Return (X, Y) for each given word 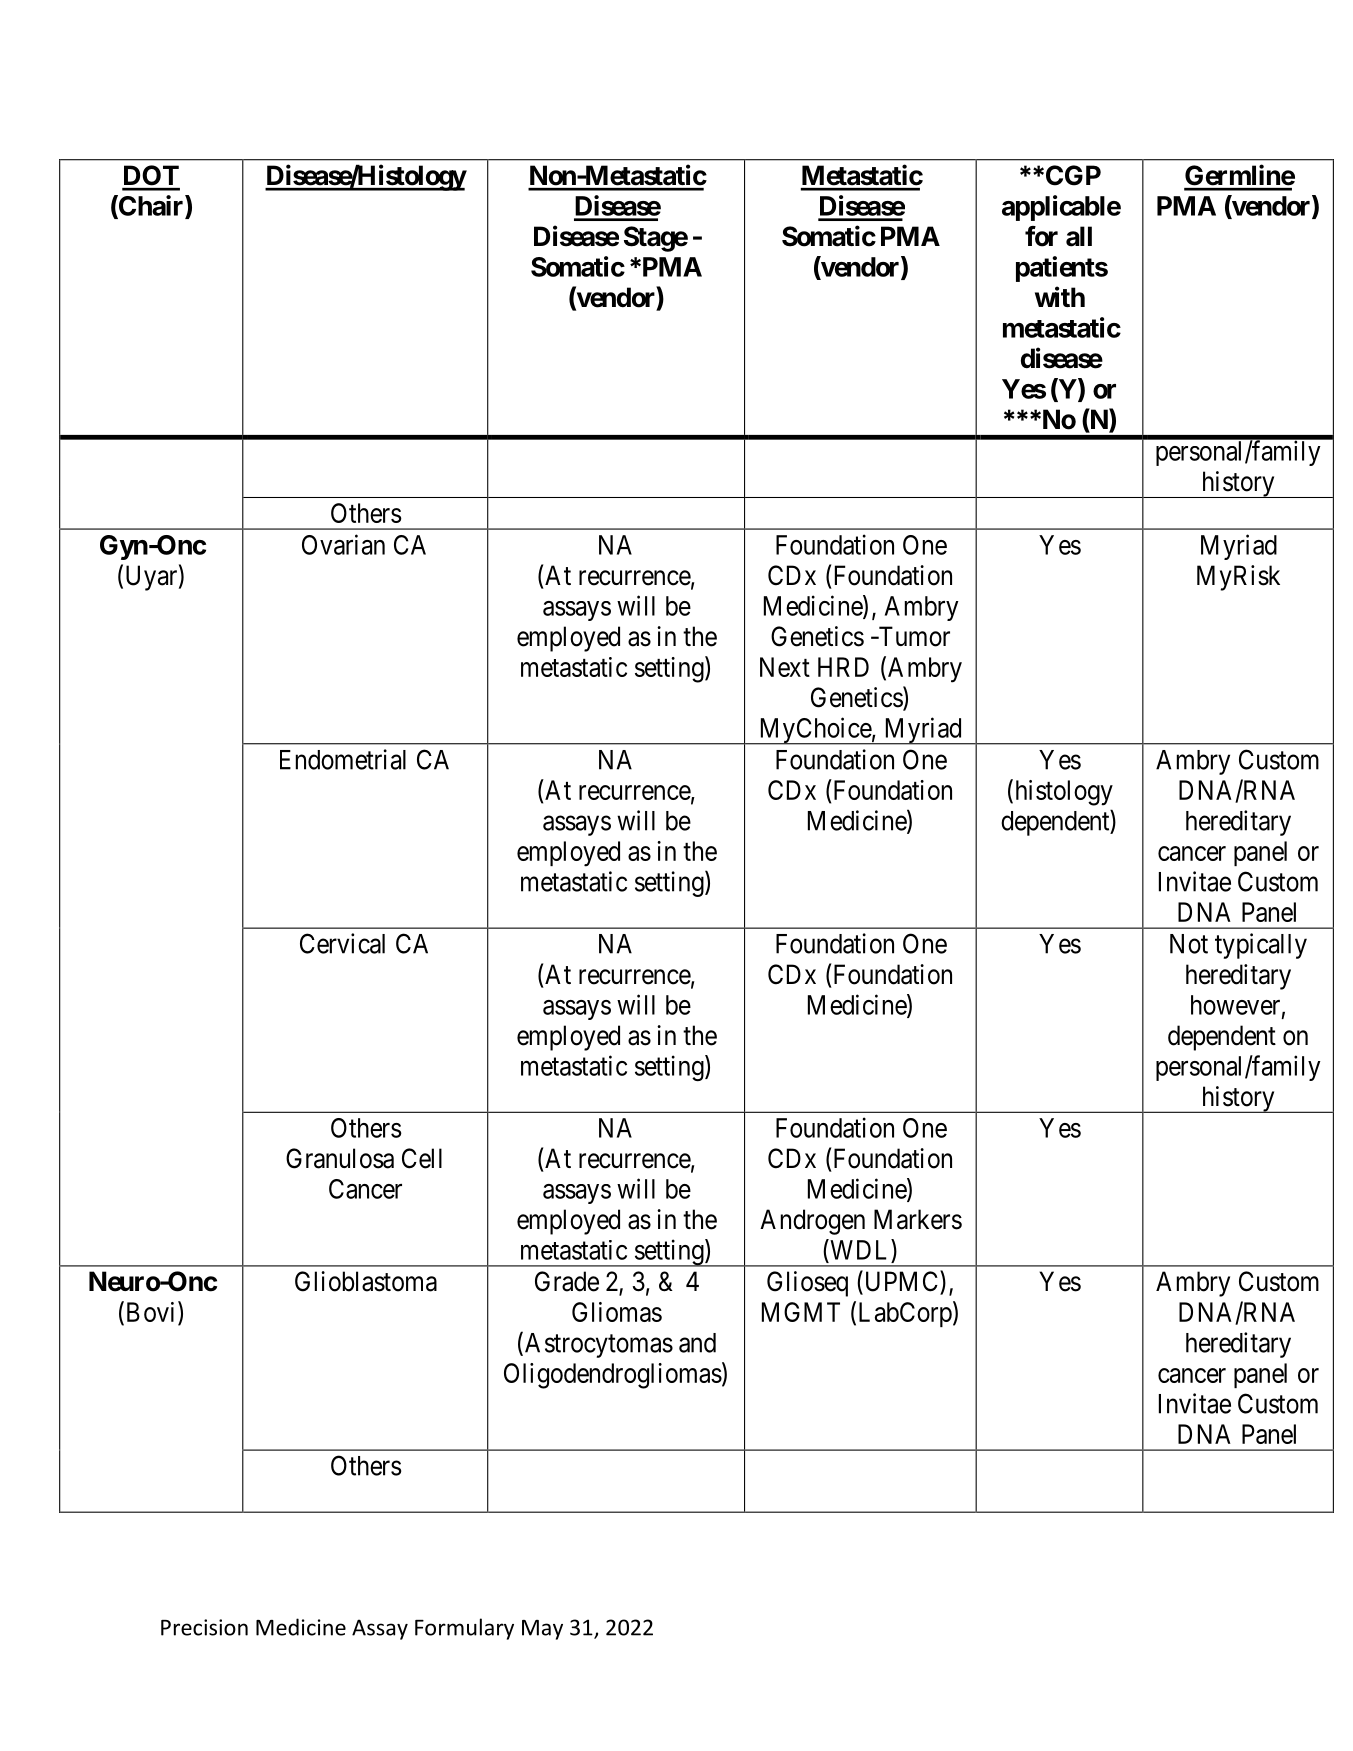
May (542, 1630)
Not (1189, 944)
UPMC (901, 1282)
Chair (151, 206)
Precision (204, 1627)
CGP (1073, 175)
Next (785, 667)
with (1060, 296)
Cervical (342, 943)
